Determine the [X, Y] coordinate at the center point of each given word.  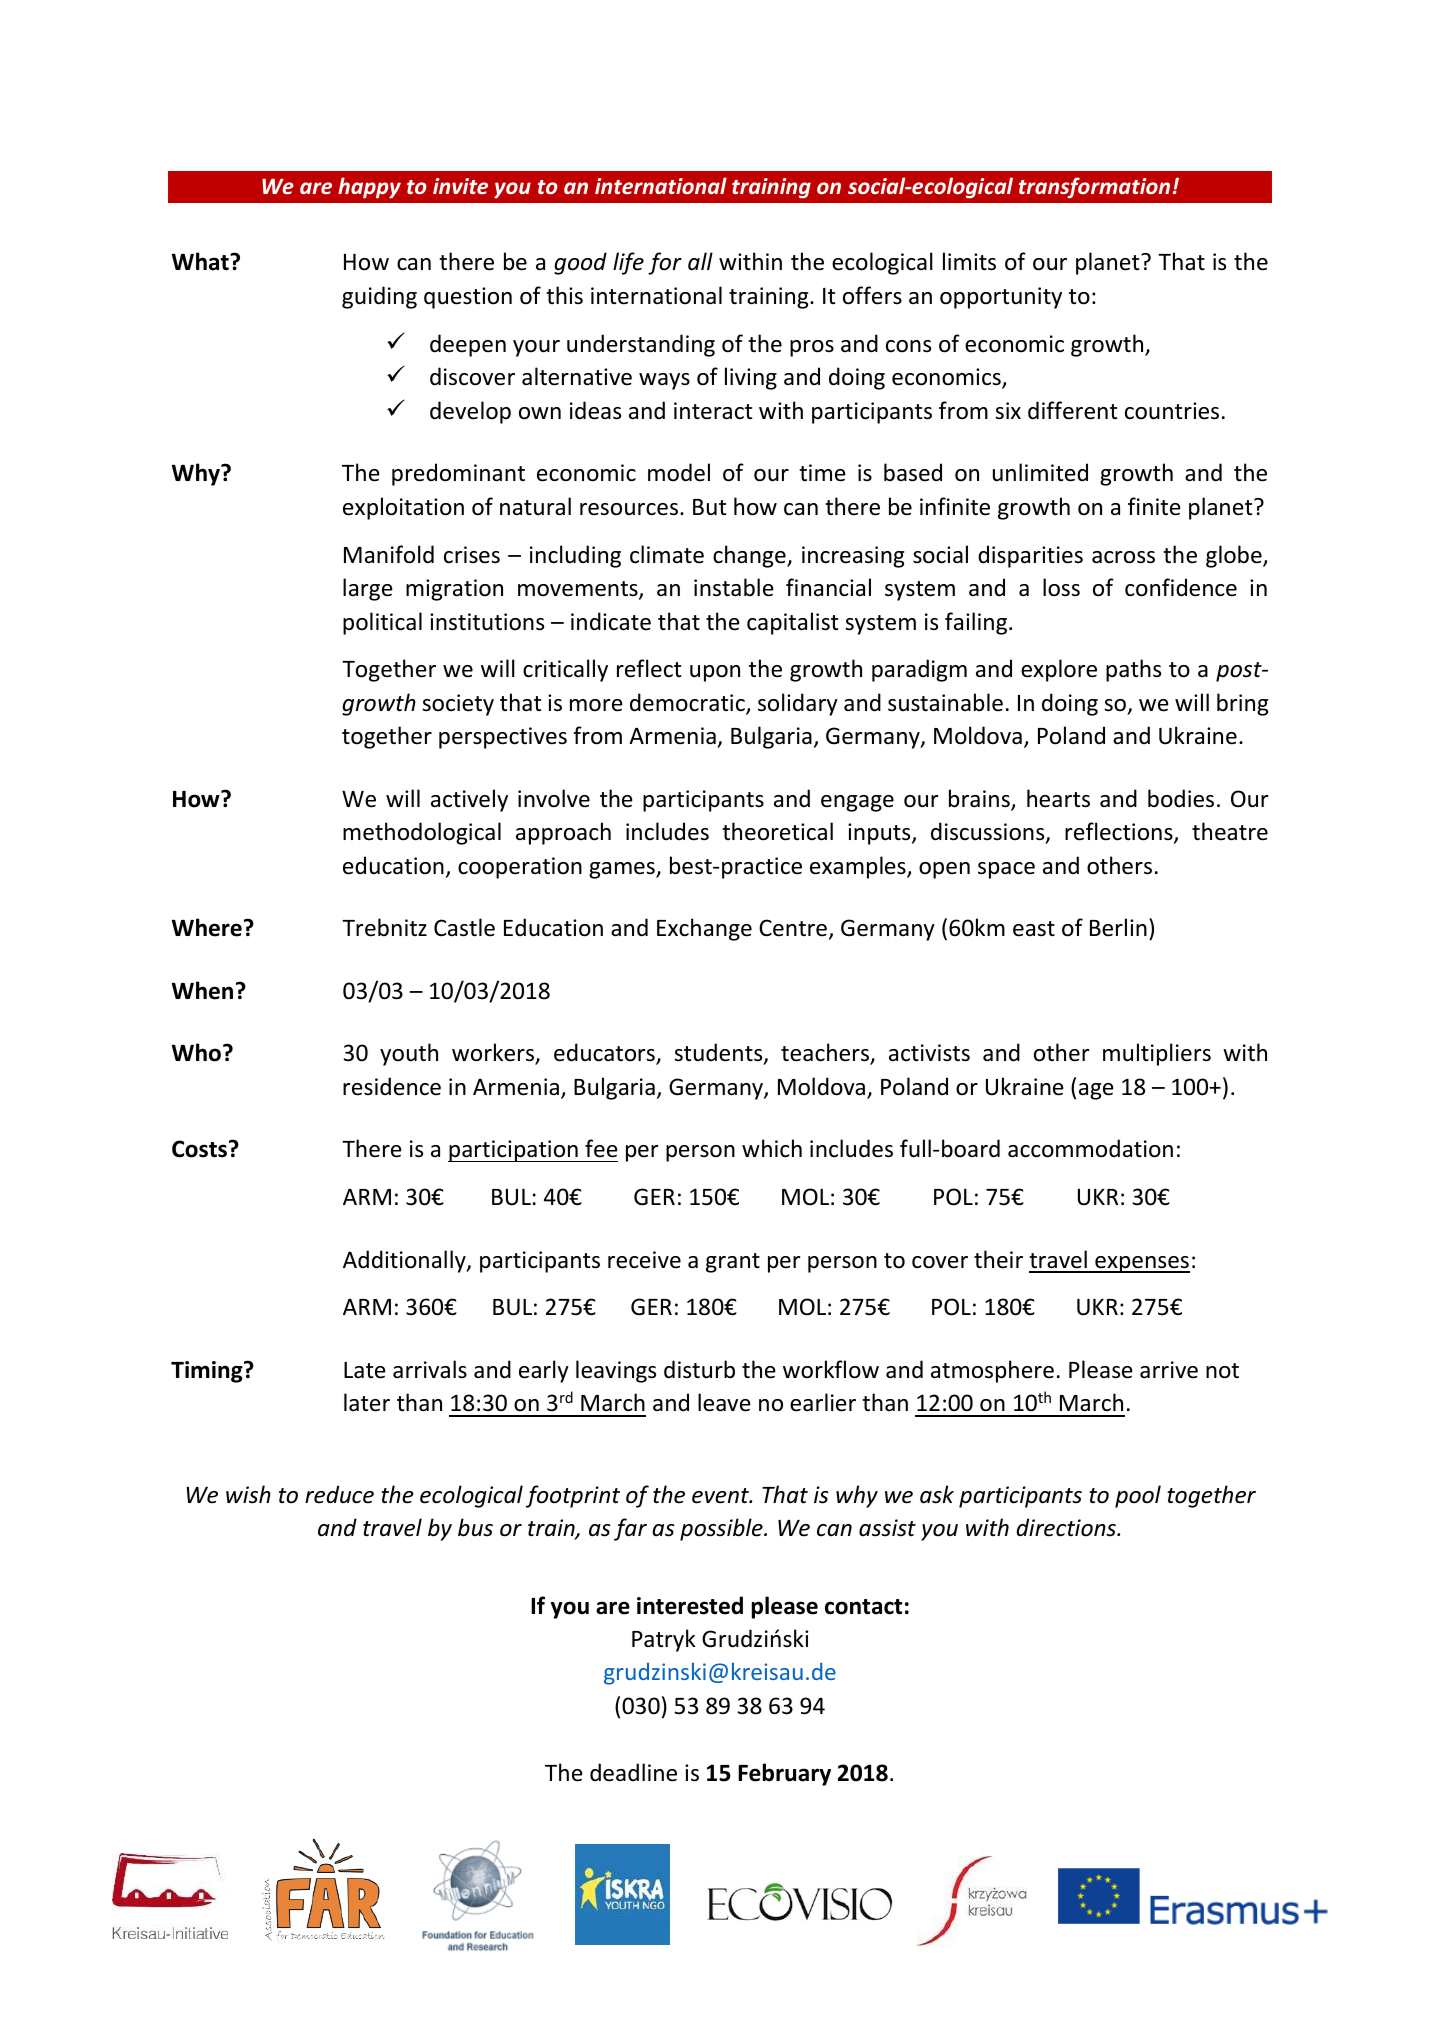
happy [369, 187]
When [202, 990]
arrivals [430, 1369]
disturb [699, 1369]
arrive [1169, 1370]
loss [1061, 587]
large [368, 589]
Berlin [1118, 927]
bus [475, 1527]
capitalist [792, 623]
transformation [1094, 187]
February [784, 1774]
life [628, 263]
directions [1067, 1527]
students [719, 1053]
